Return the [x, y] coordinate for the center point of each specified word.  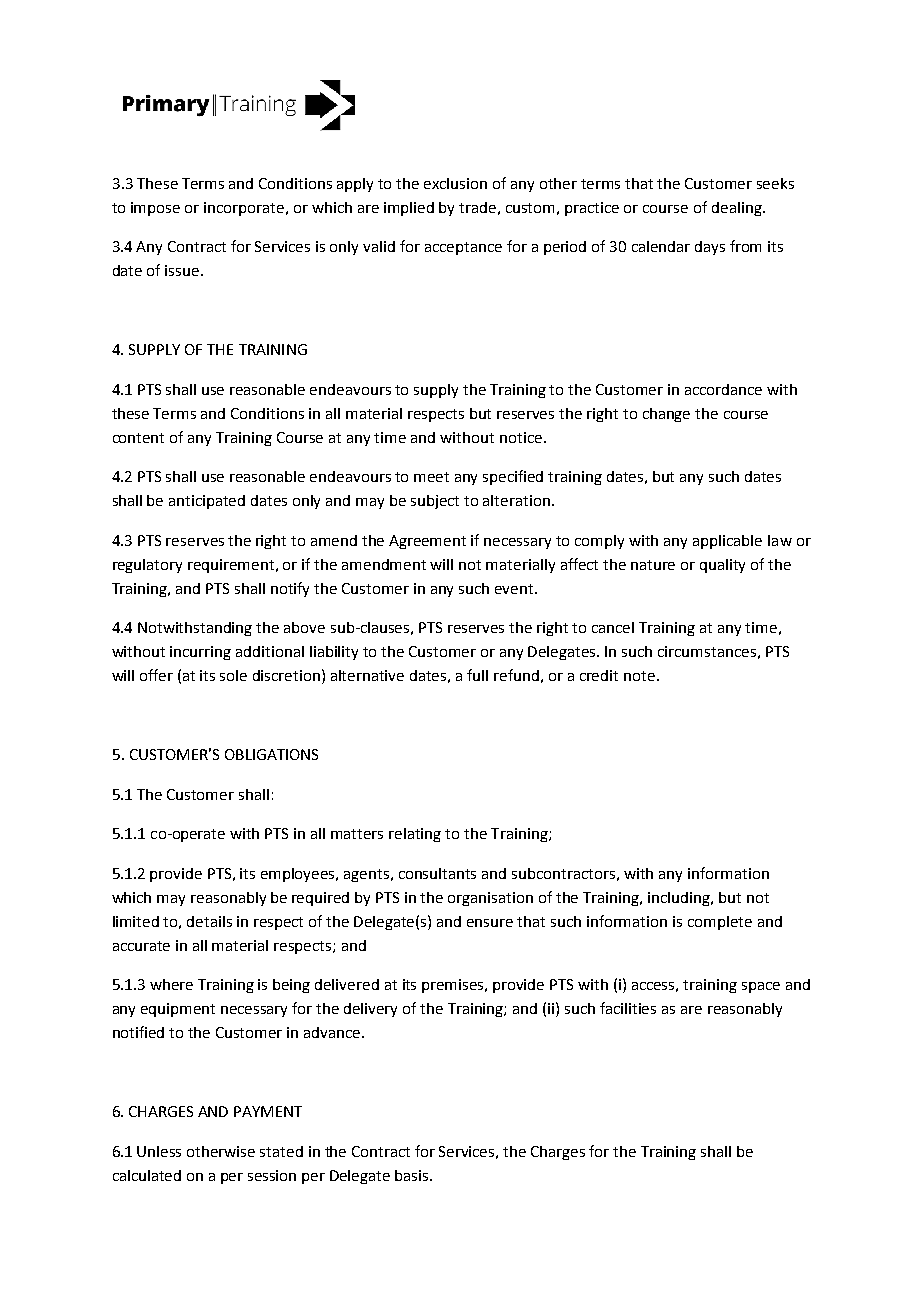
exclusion [455, 183]
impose [155, 209]
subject [435, 502]
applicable [727, 542]
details [209, 921]
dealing [738, 209]
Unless [159, 1151]
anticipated [207, 502]
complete [720, 923]
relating [415, 835]
